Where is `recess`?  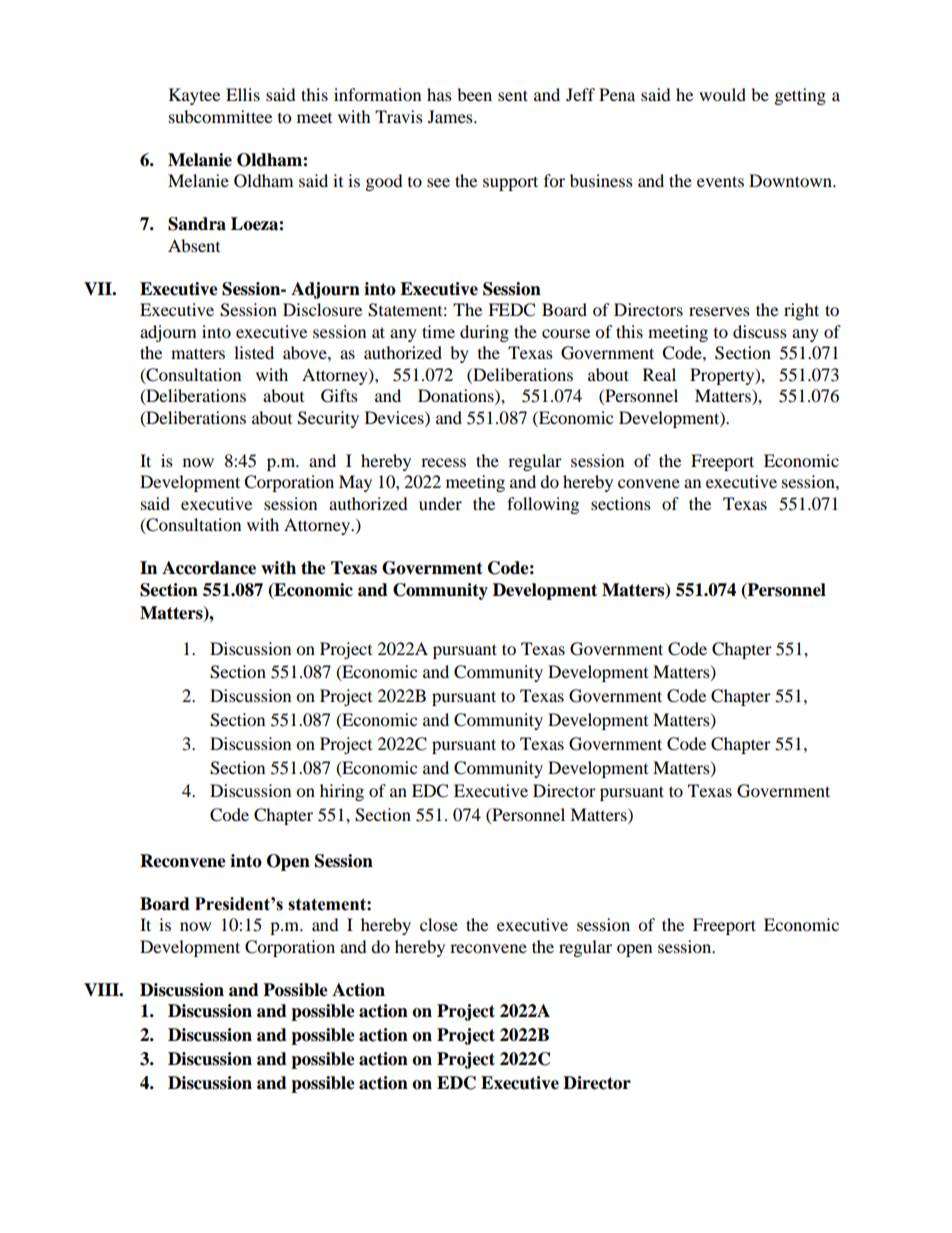
recess is located at coordinates (443, 462).
